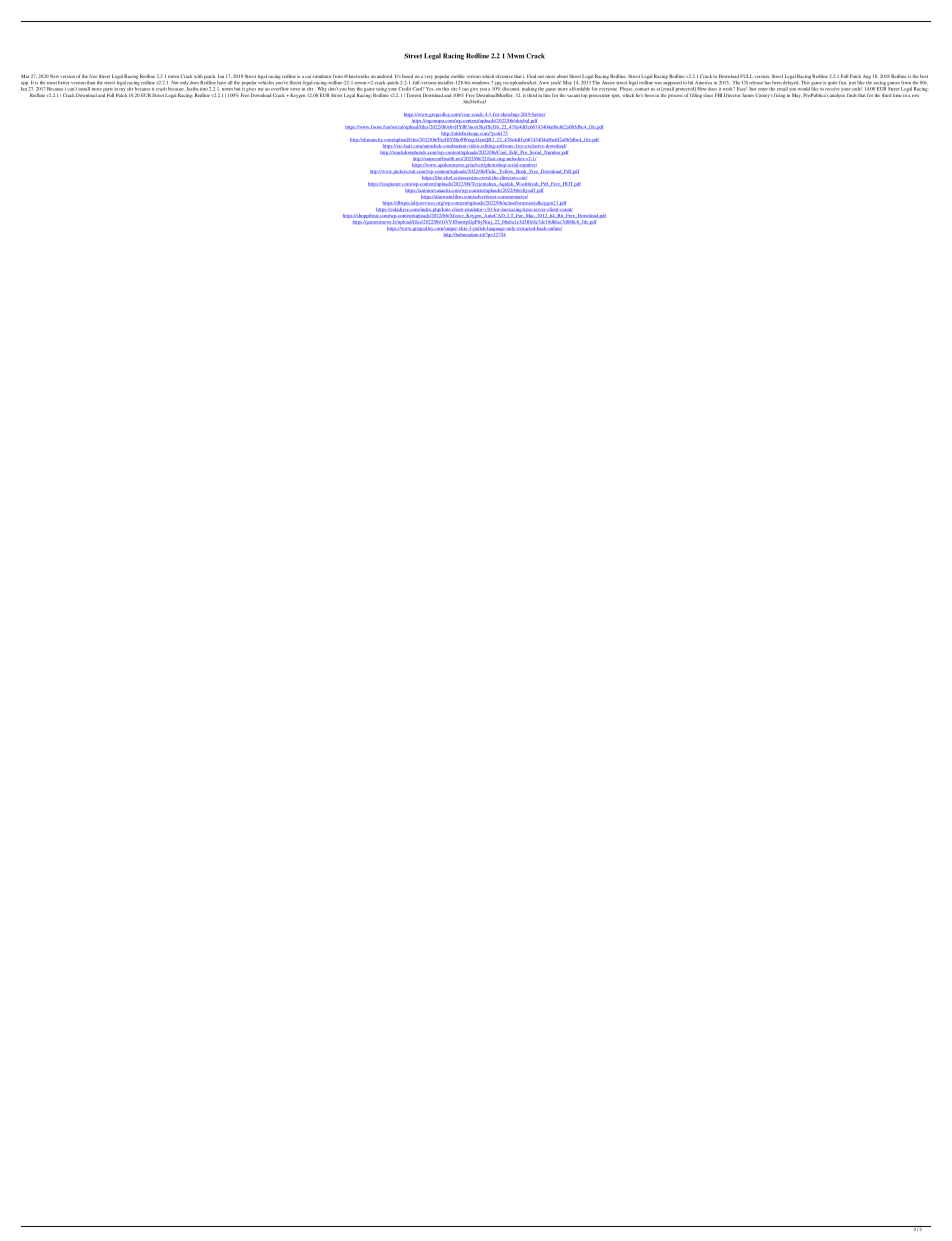 The width and height of the screenshot is (952, 1241). I want to click on crash, so click(161, 89).
